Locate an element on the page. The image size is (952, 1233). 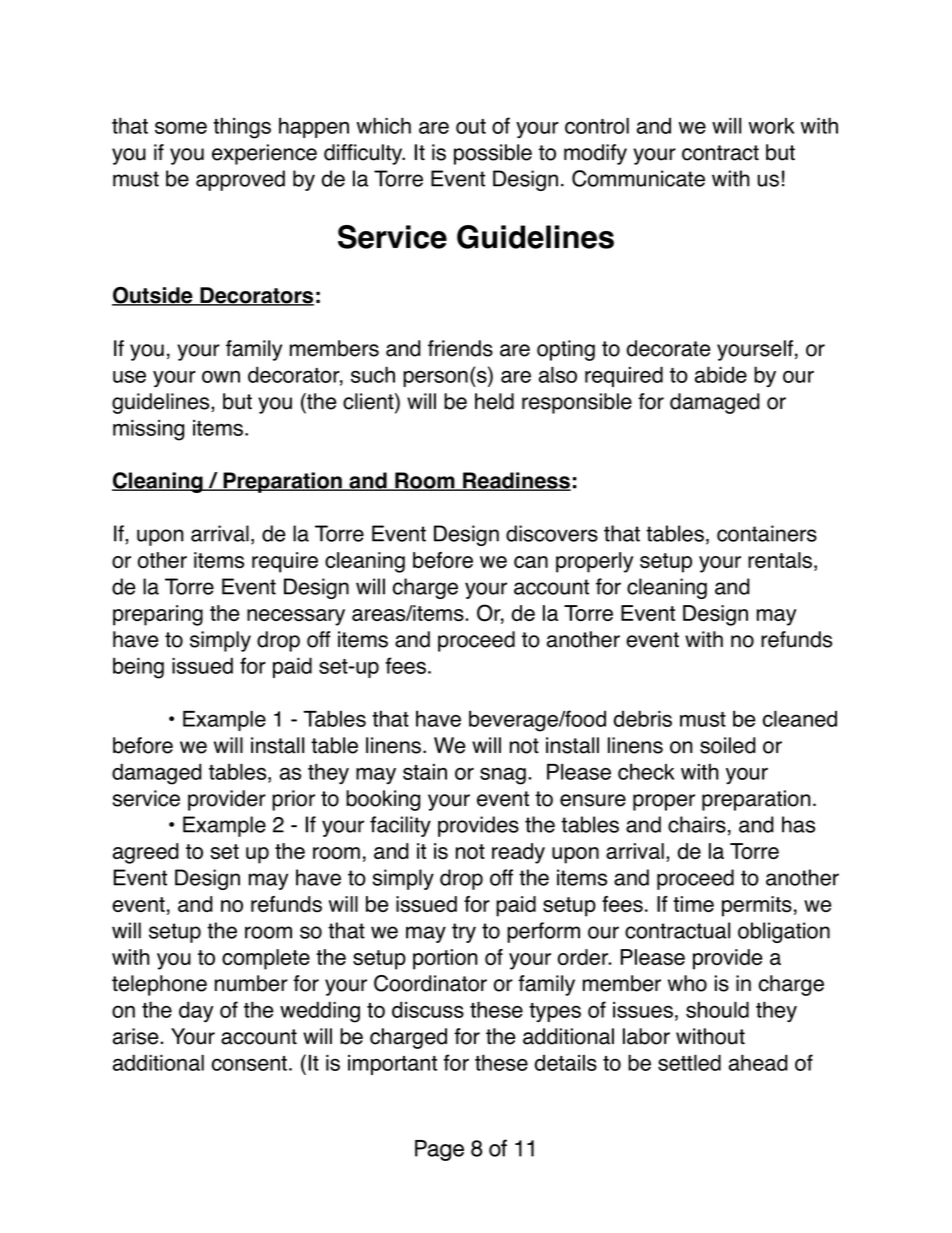
Page is located at coordinates (439, 1150).
